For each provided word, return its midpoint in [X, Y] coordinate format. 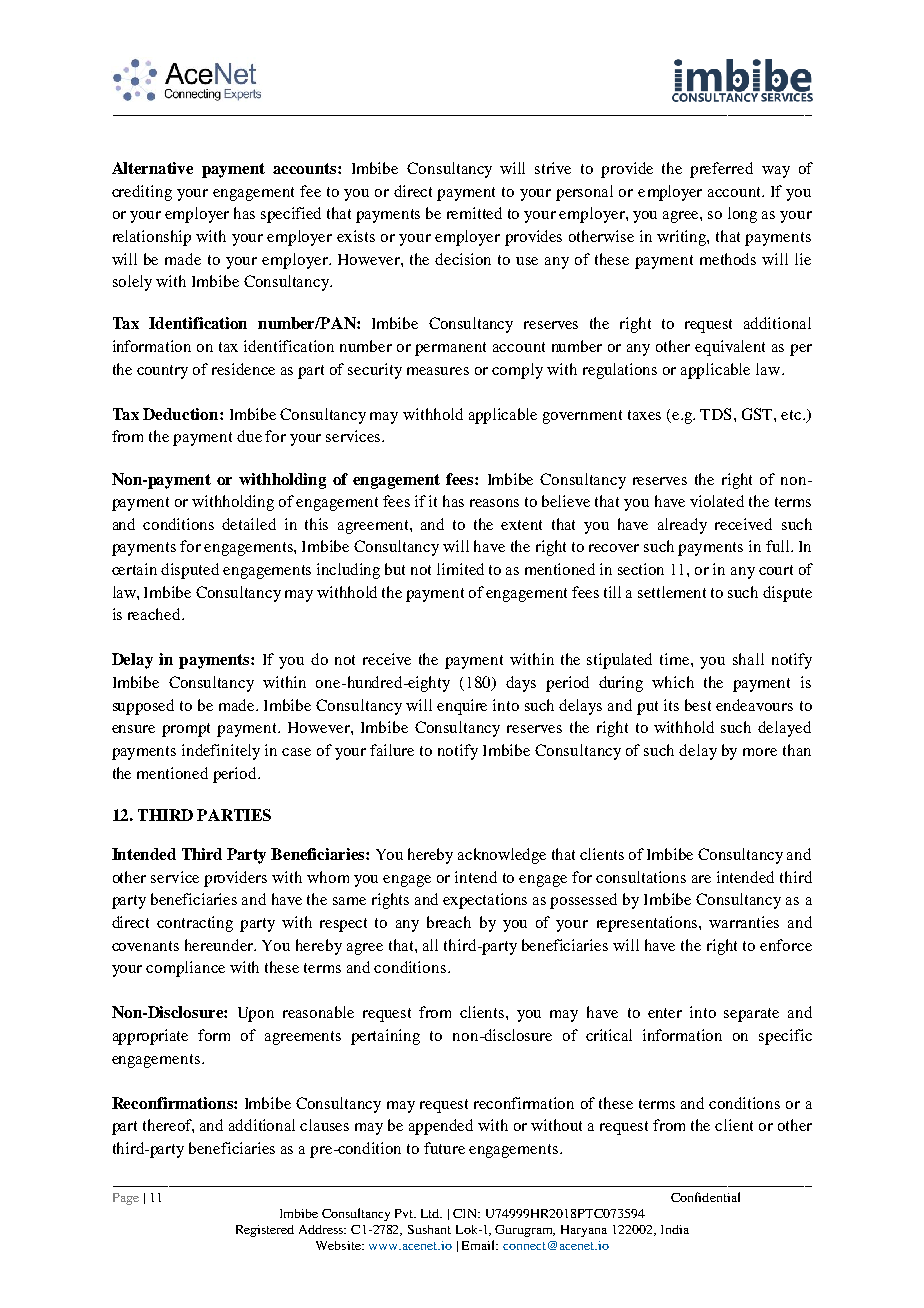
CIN [466, 1213]
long [742, 215]
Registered [265, 1231]
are [701, 879]
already [682, 526]
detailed [249, 524]
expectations [485, 901]
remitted [474, 213]
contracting [195, 924]
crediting [142, 193]
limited [460, 569]
